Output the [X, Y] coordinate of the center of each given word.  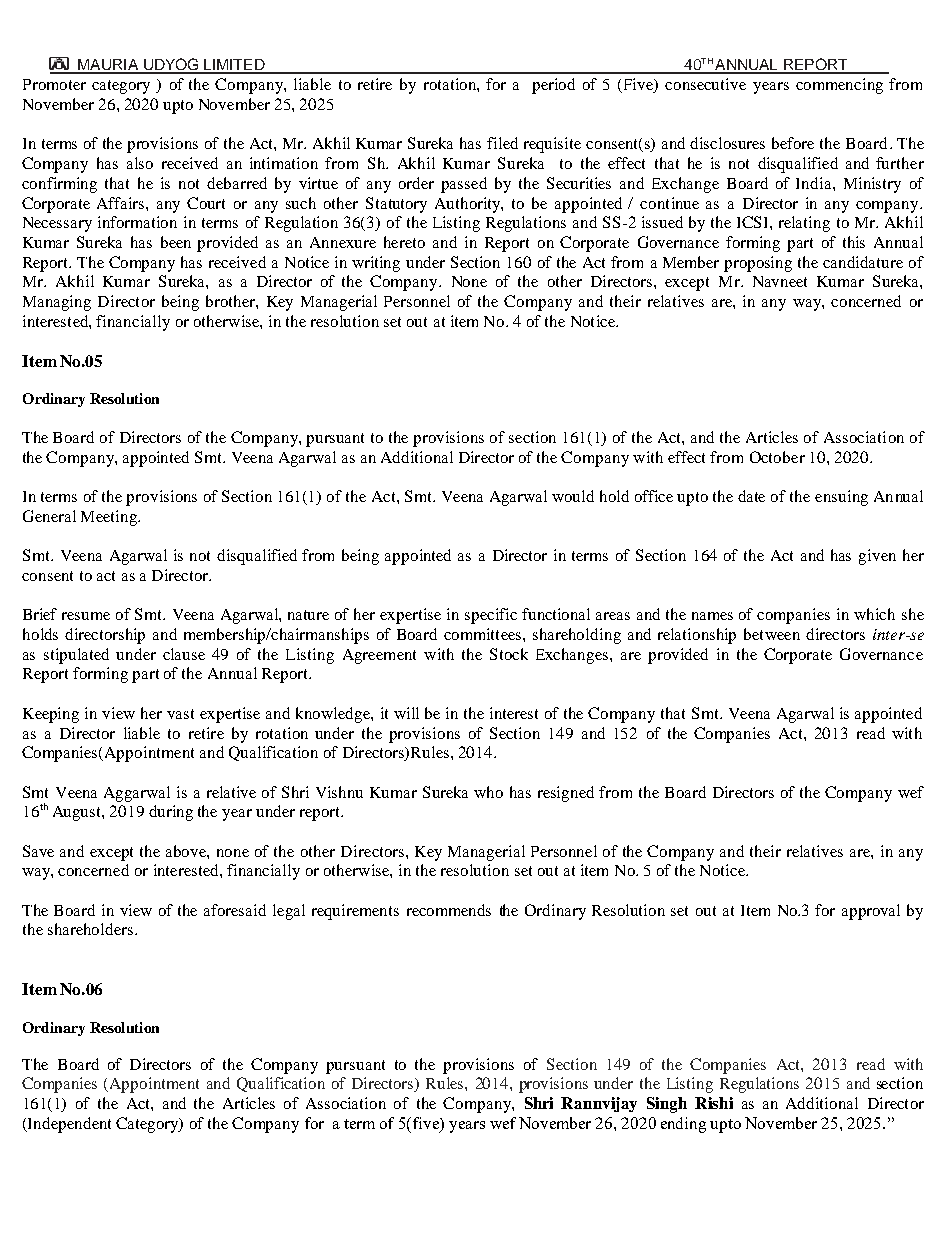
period [553, 86]
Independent [68, 1125]
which [874, 614]
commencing [839, 86]
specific [491, 616]
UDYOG [171, 65]
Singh [667, 1105]
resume [86, 616]
